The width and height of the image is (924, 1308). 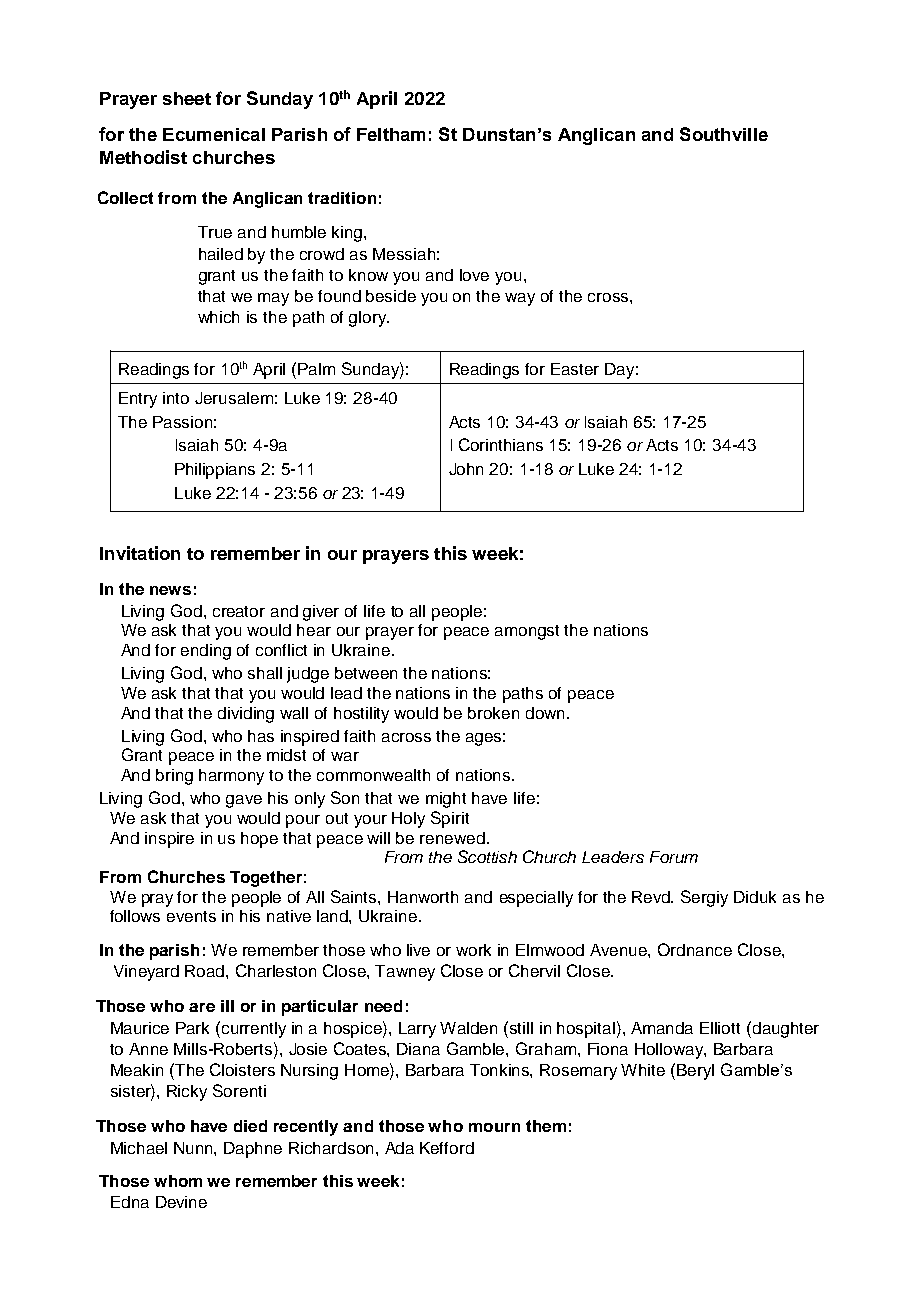 I want to click on Ecumenical, so click(x=214, y=134).
